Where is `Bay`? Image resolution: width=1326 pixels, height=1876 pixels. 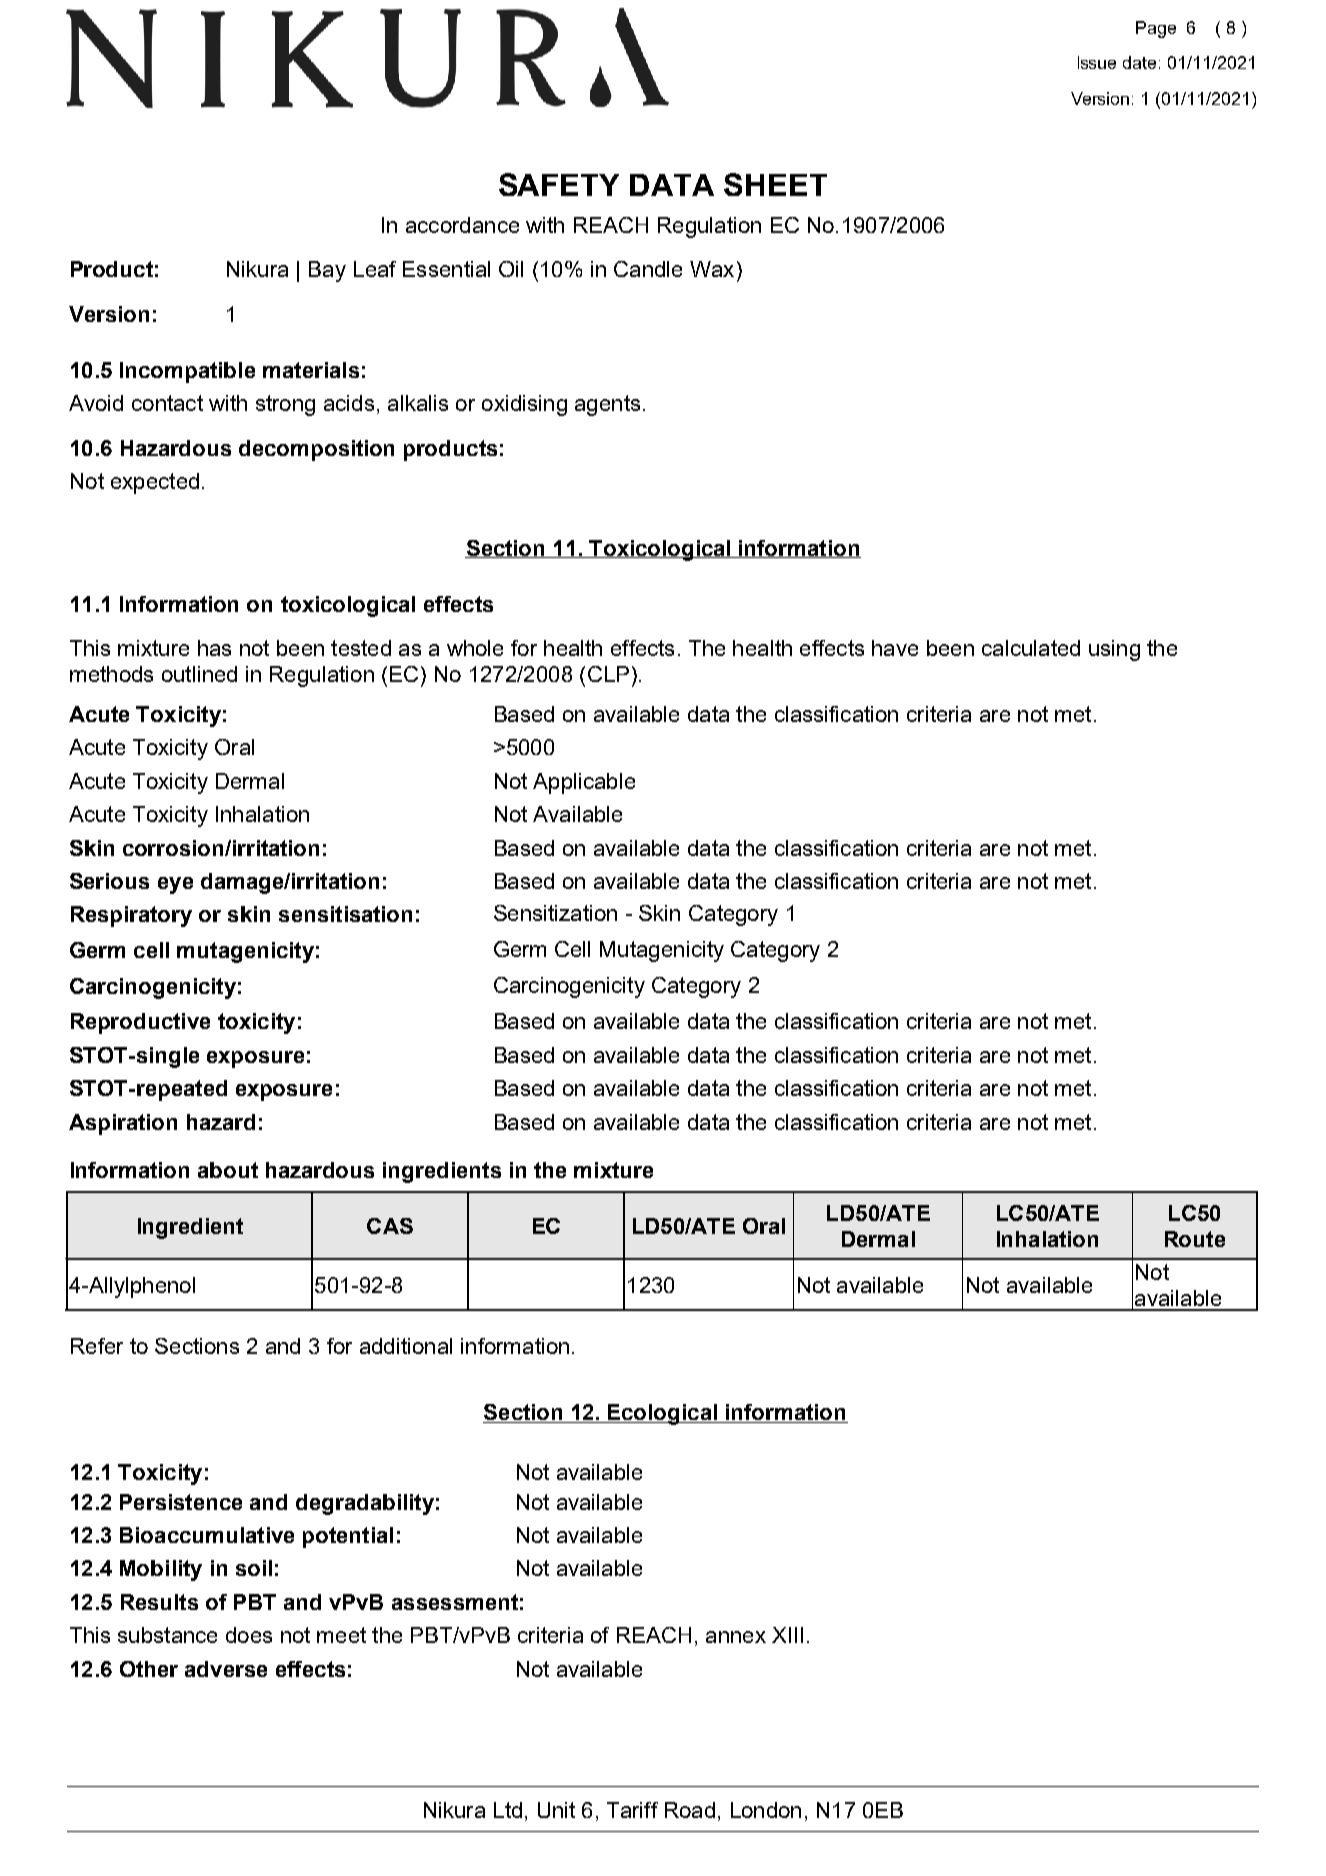 Bay is located at coordinates (327, 271).
